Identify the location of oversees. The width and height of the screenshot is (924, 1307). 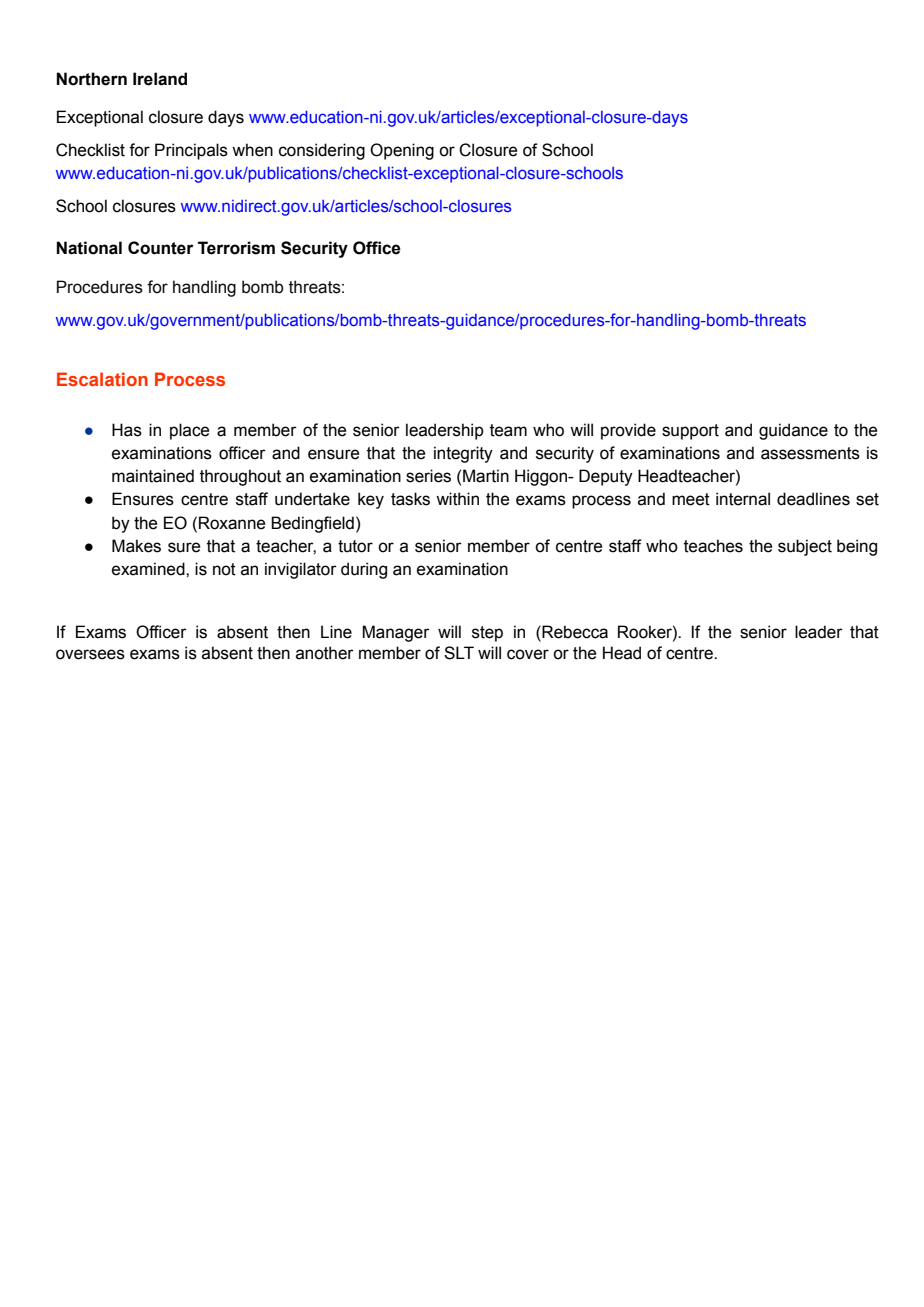
(90, 654).
